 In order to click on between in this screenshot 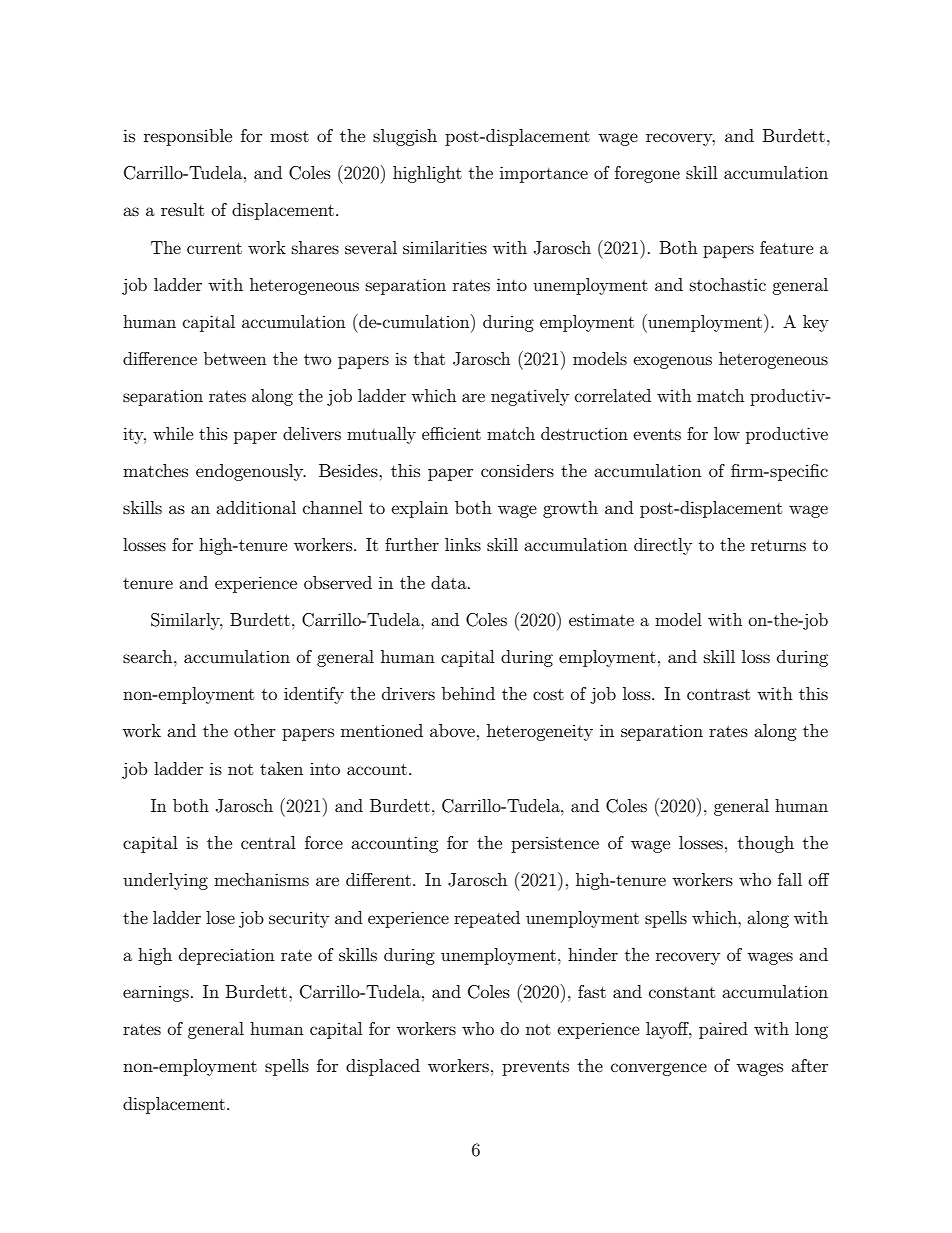, I will do `click(235, 358)`.
